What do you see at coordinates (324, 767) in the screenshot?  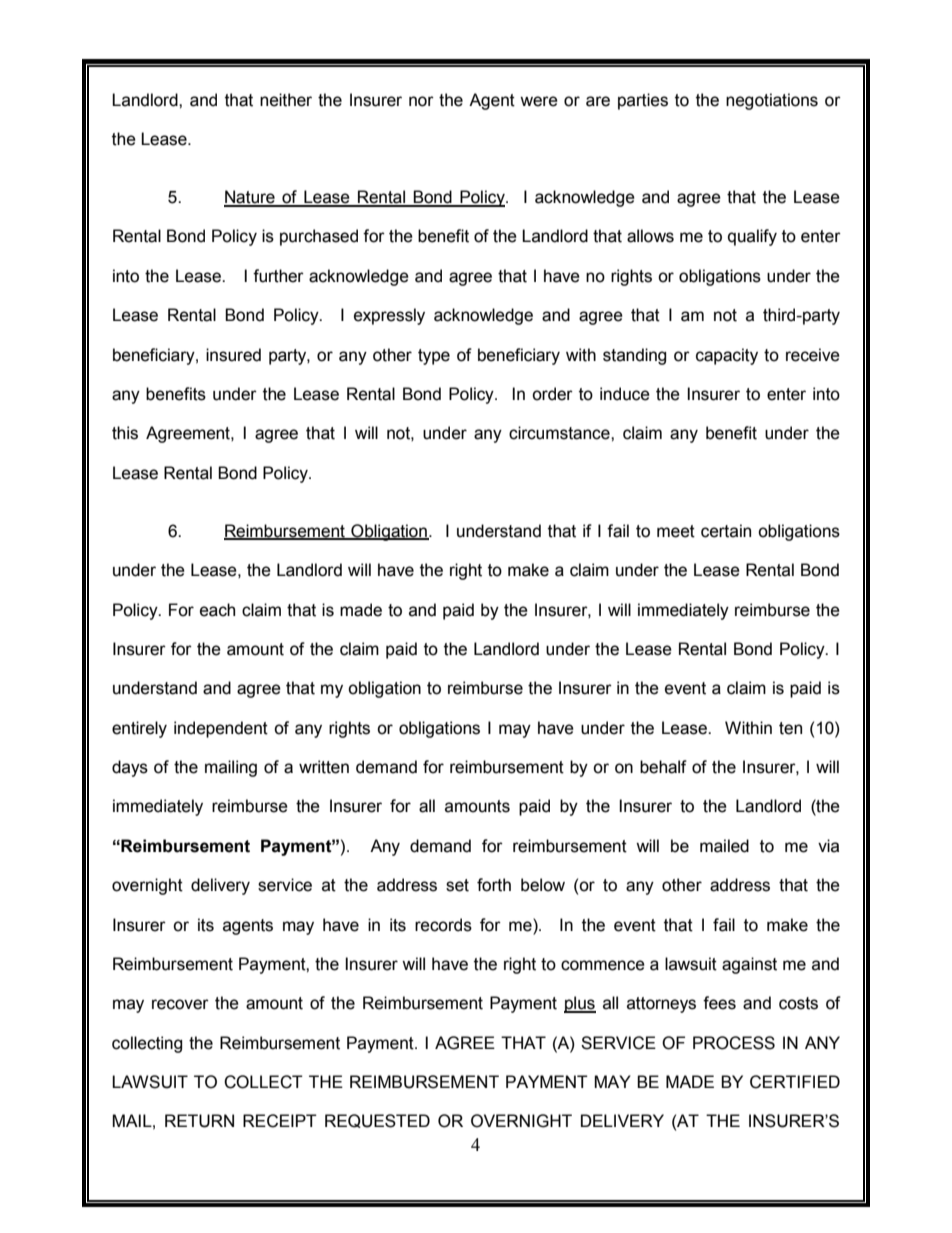 I see `written` at bounding box center [324, 767].
